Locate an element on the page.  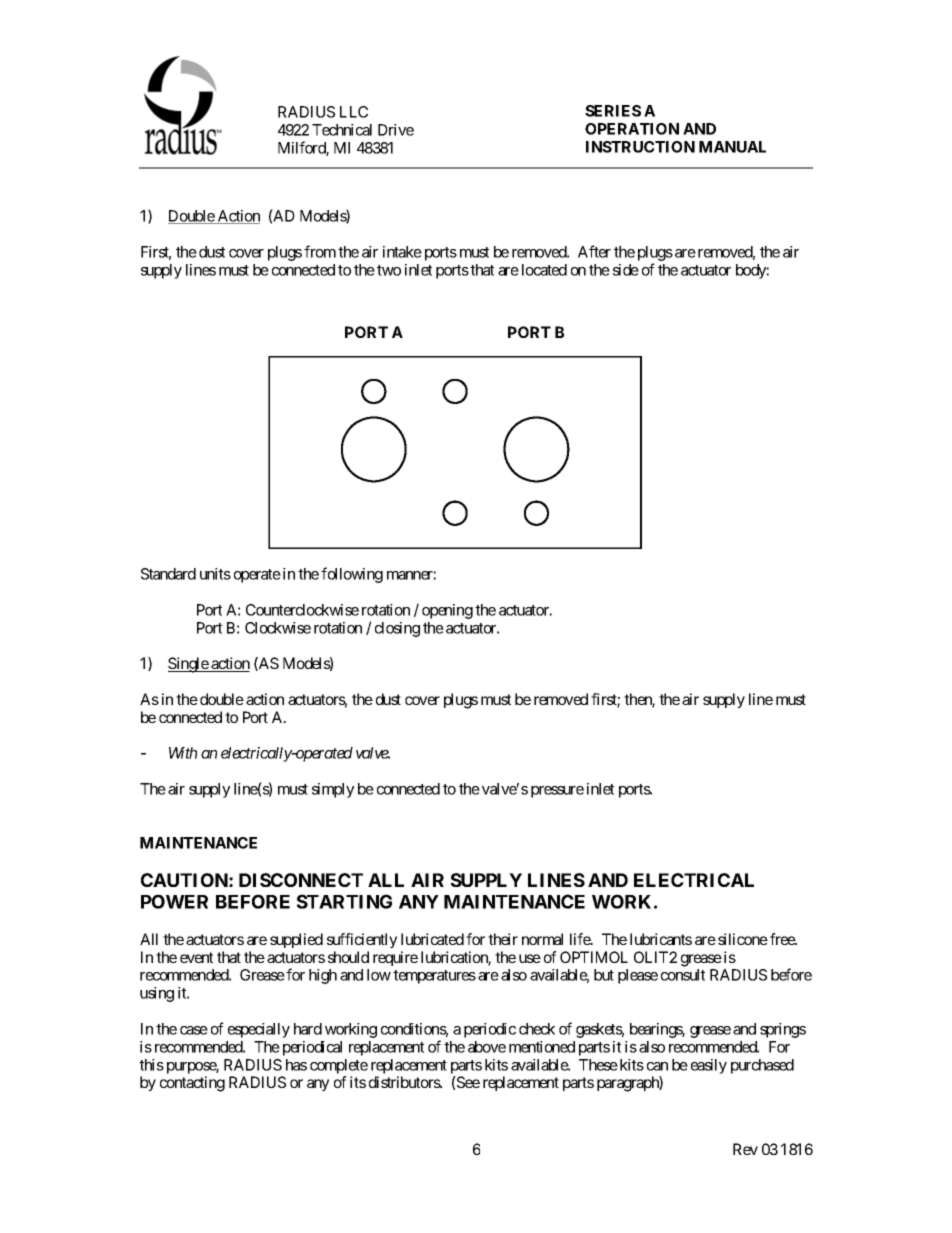
Single is located at coordinates (189, 665).
